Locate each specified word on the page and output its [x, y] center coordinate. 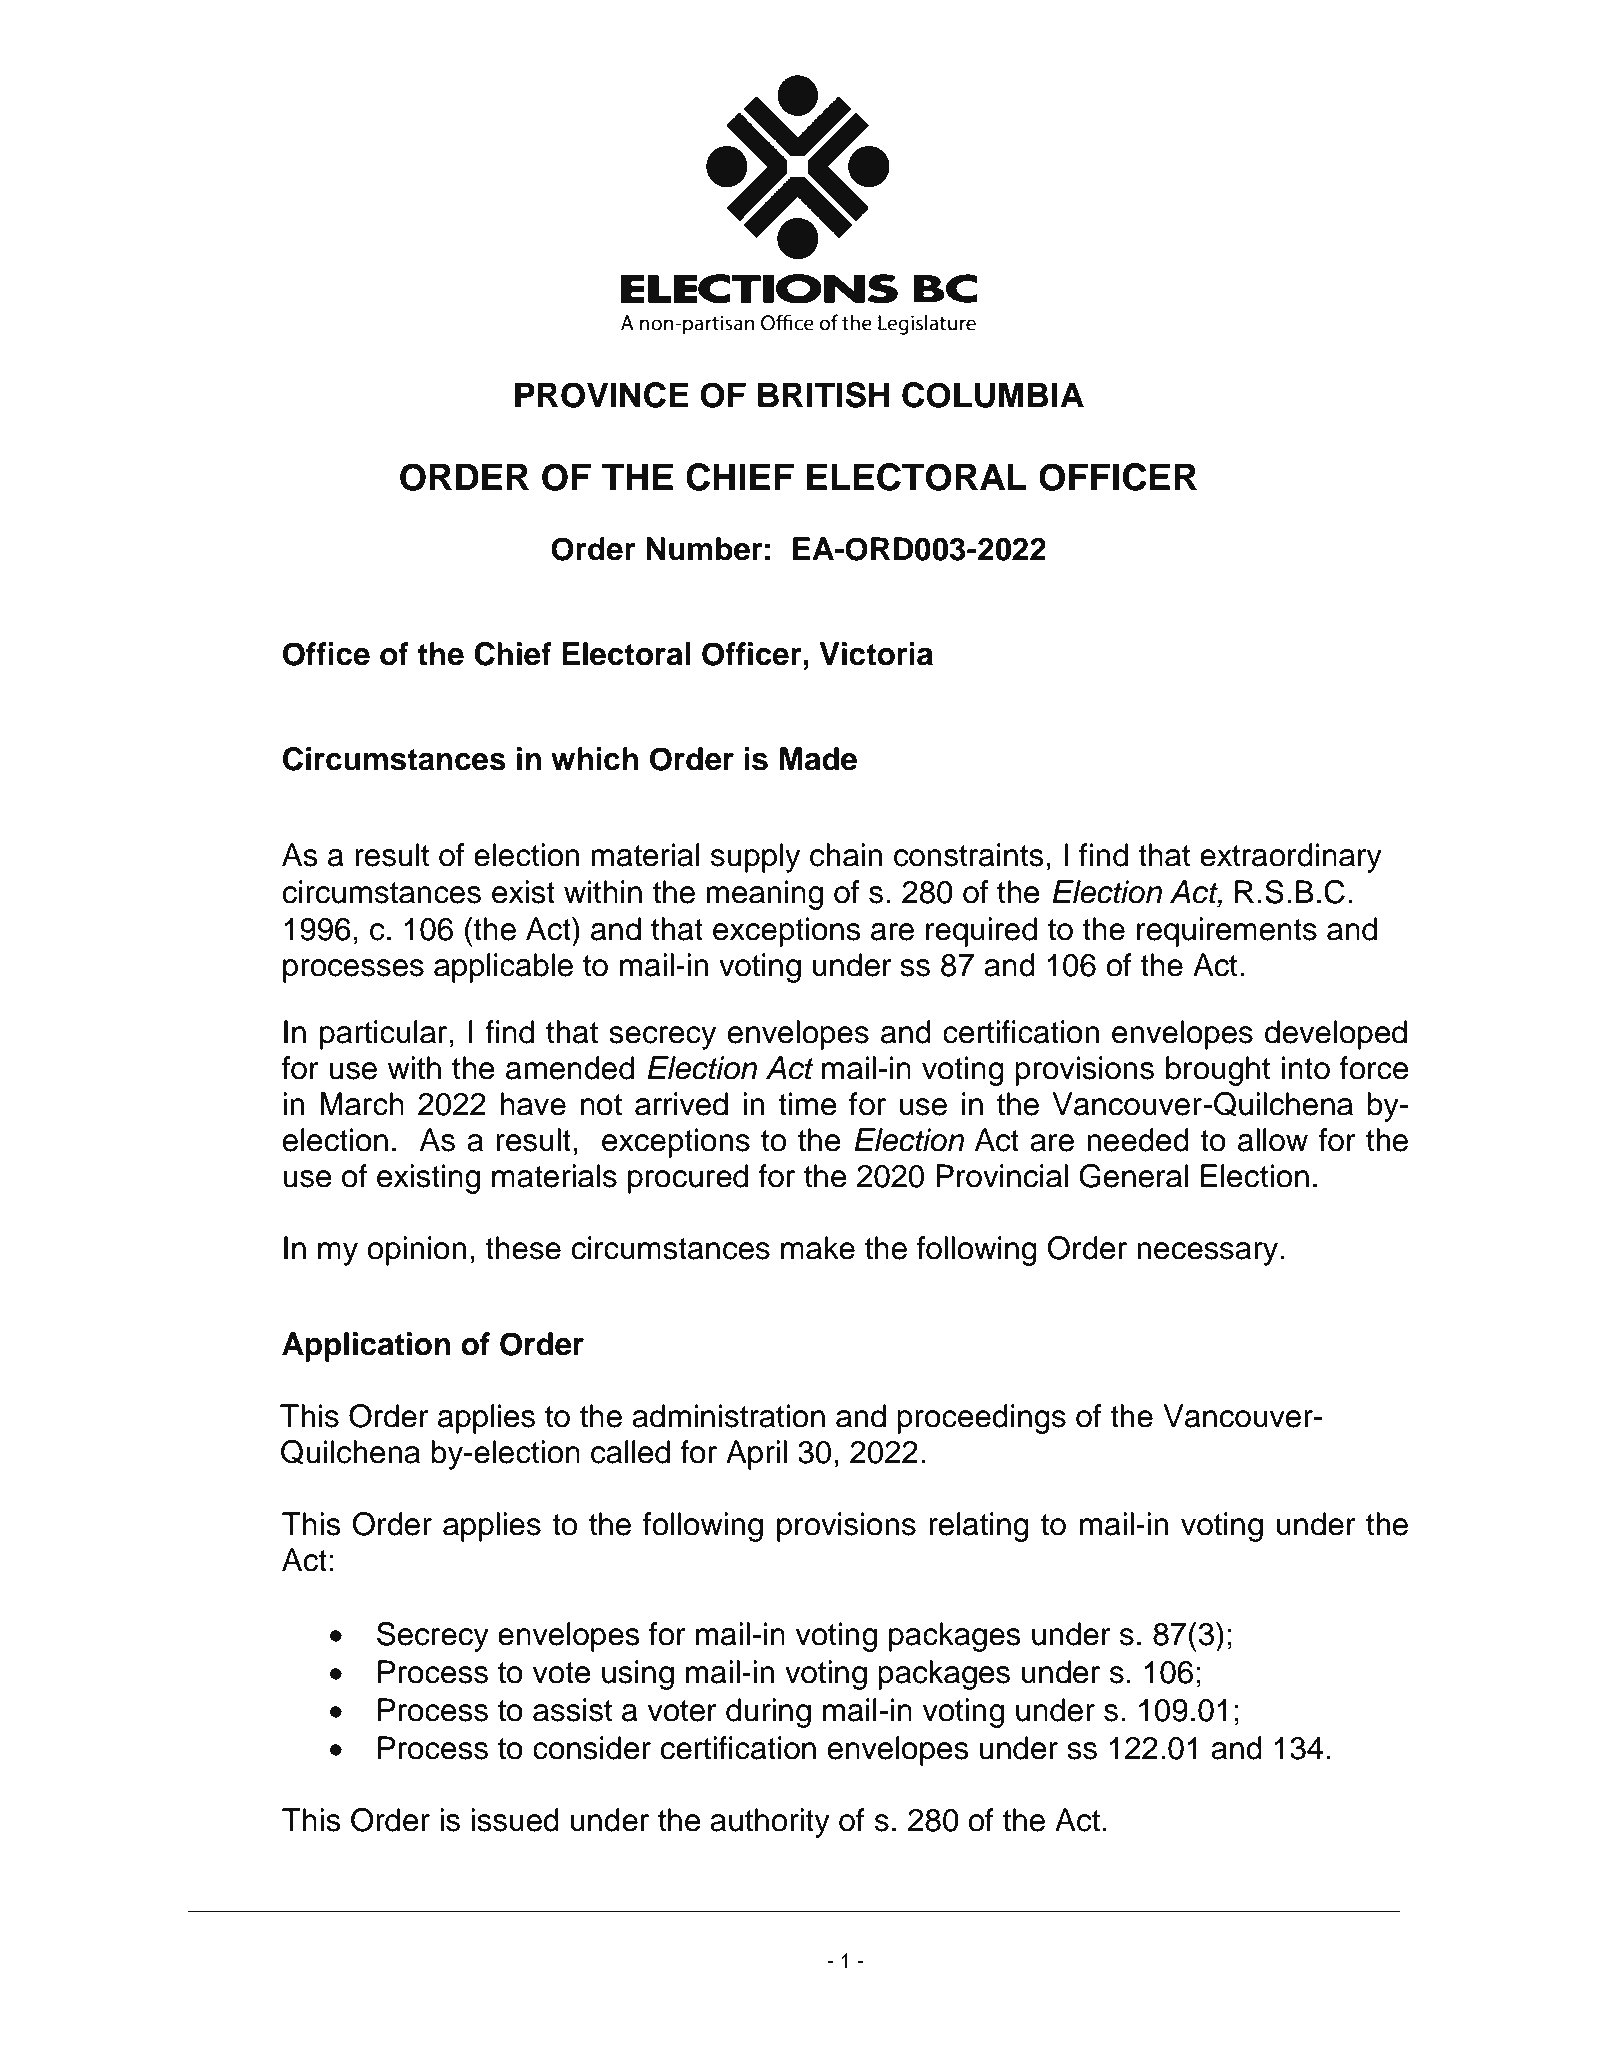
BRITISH [823, 395]
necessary [1209, 1254]
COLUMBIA [993, 395]
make [818, 1248]
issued [515, 1820]
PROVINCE [602, 395]
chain [846, 855]
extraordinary [1291, 858]
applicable [503, 968]
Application [366, 1347]
